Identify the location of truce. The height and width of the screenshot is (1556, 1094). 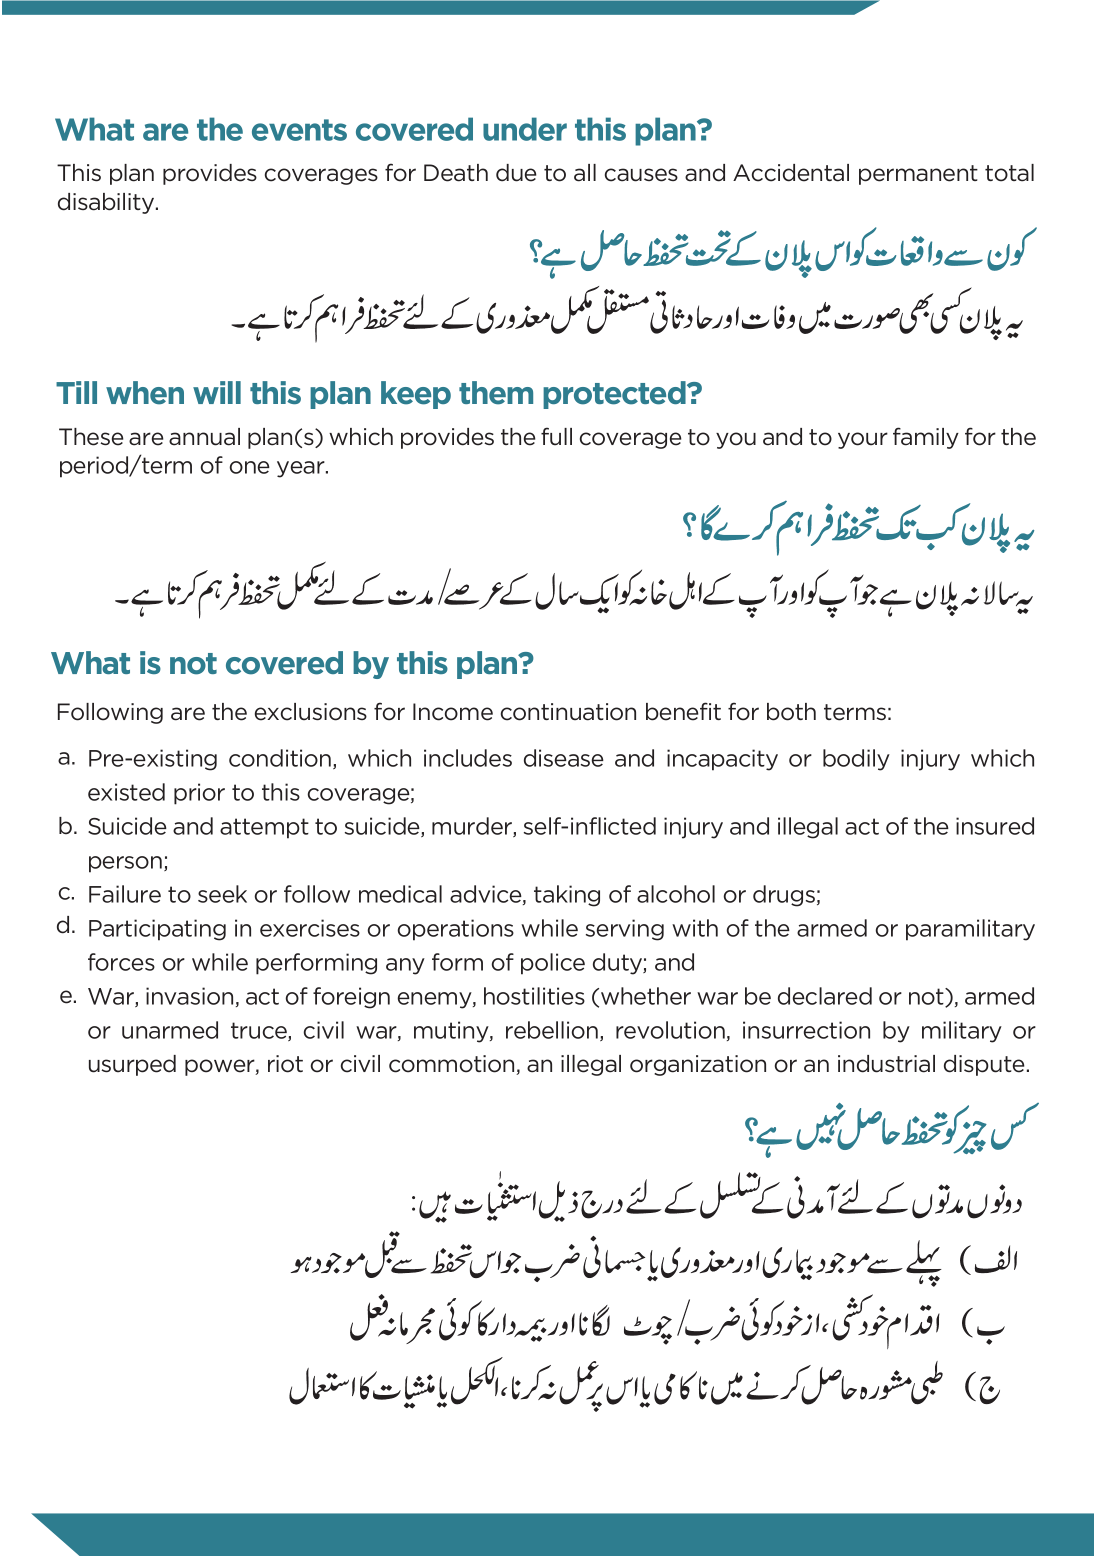
(260, 1031).
